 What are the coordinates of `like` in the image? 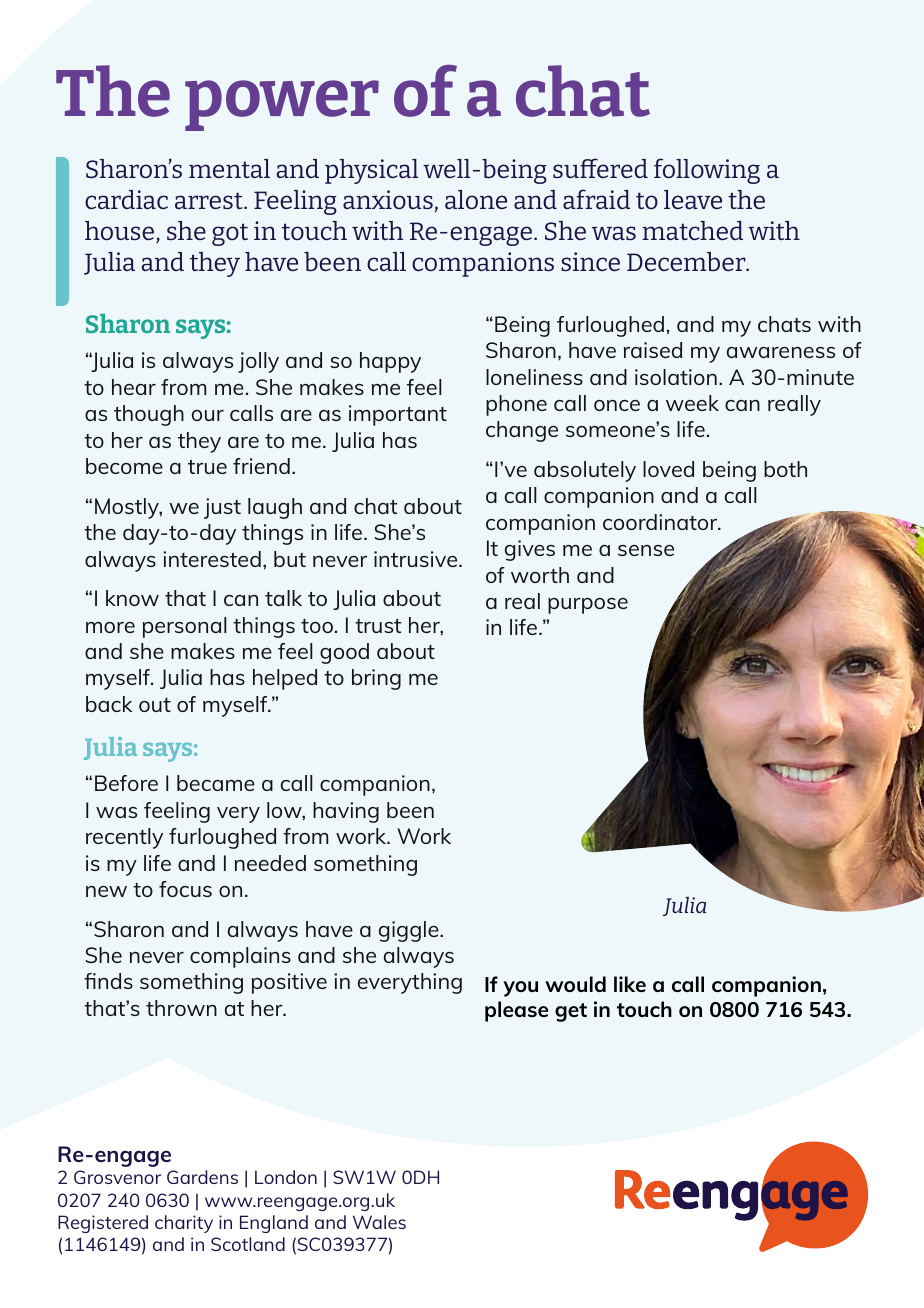 It's located at (630, 984).
